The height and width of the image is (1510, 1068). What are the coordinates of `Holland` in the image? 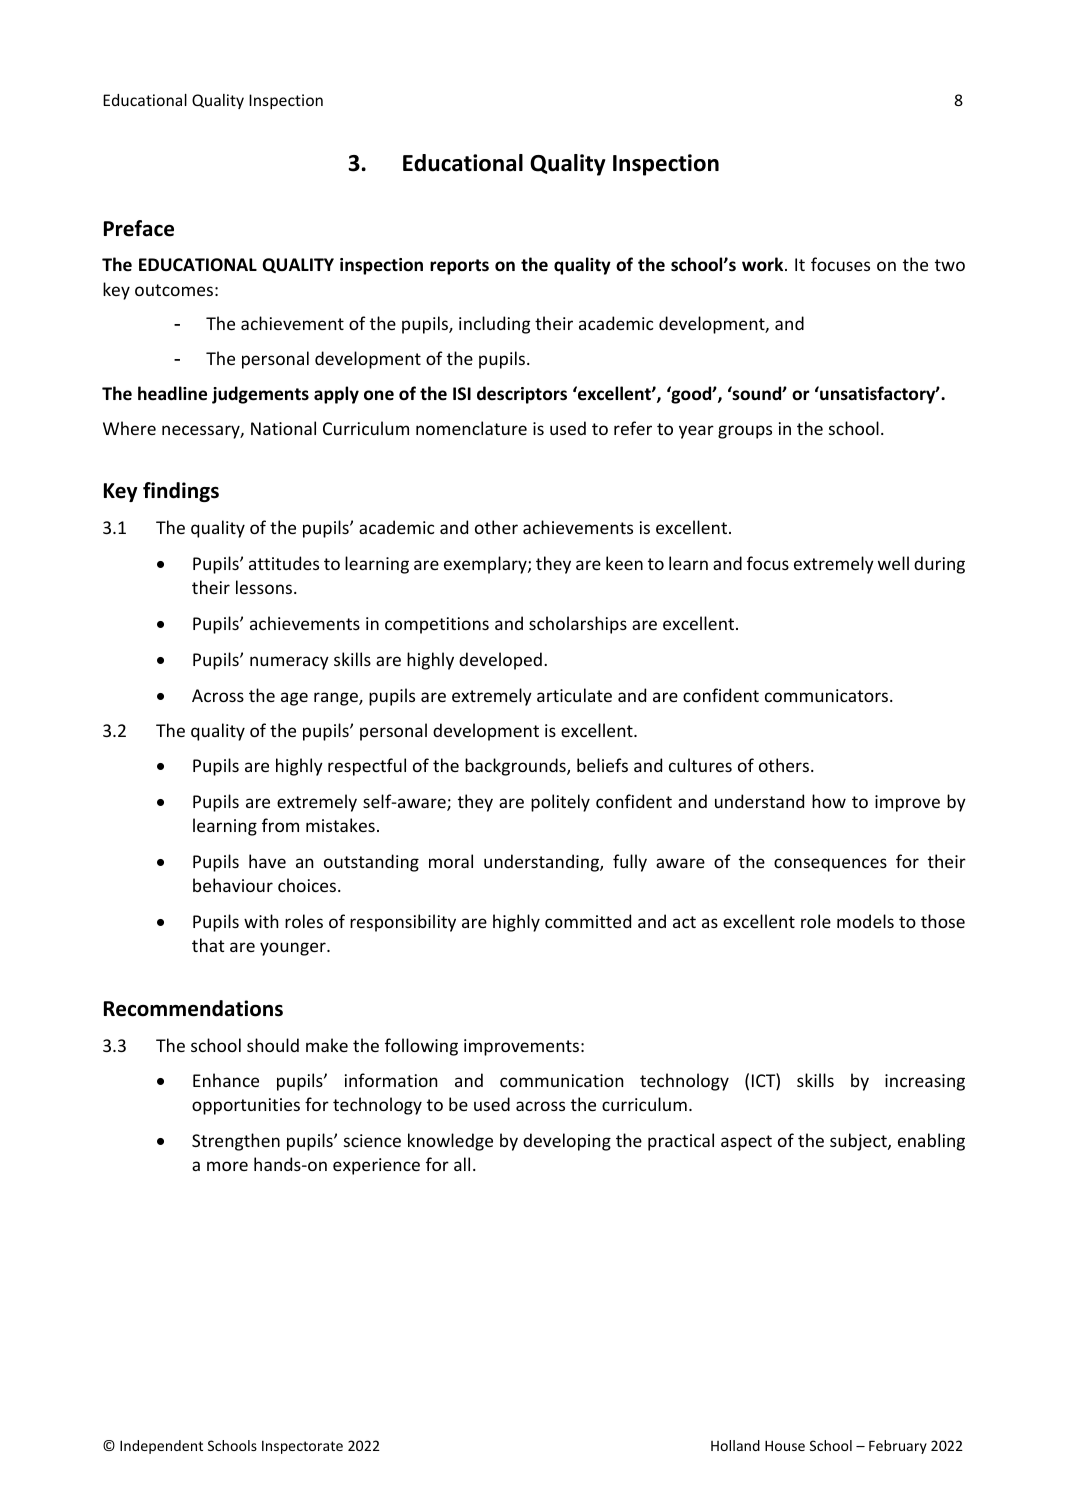 It's located at (735, 1445).
